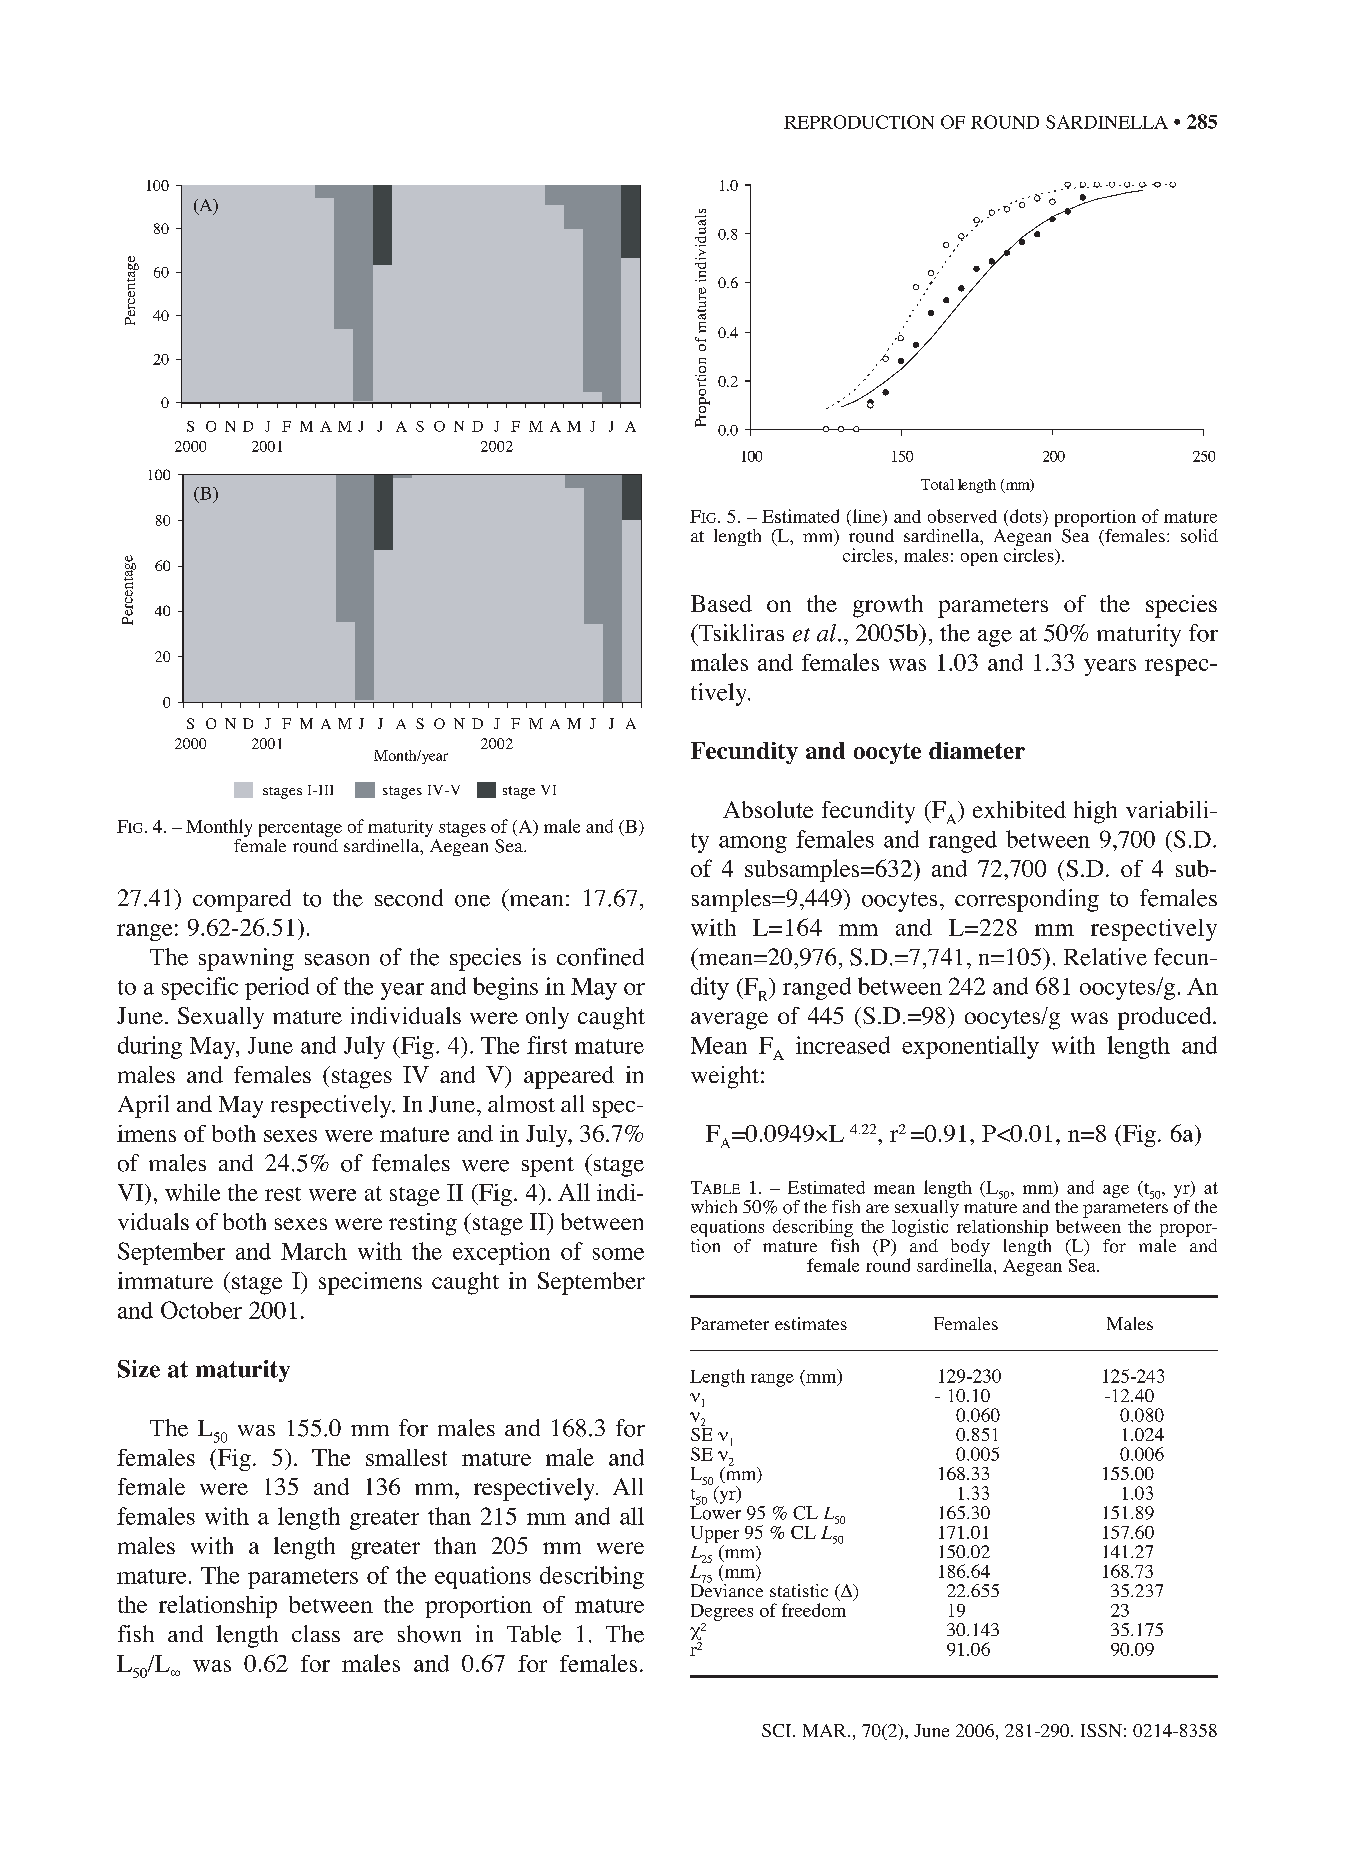  I want to click on line, so click(865, 516).
